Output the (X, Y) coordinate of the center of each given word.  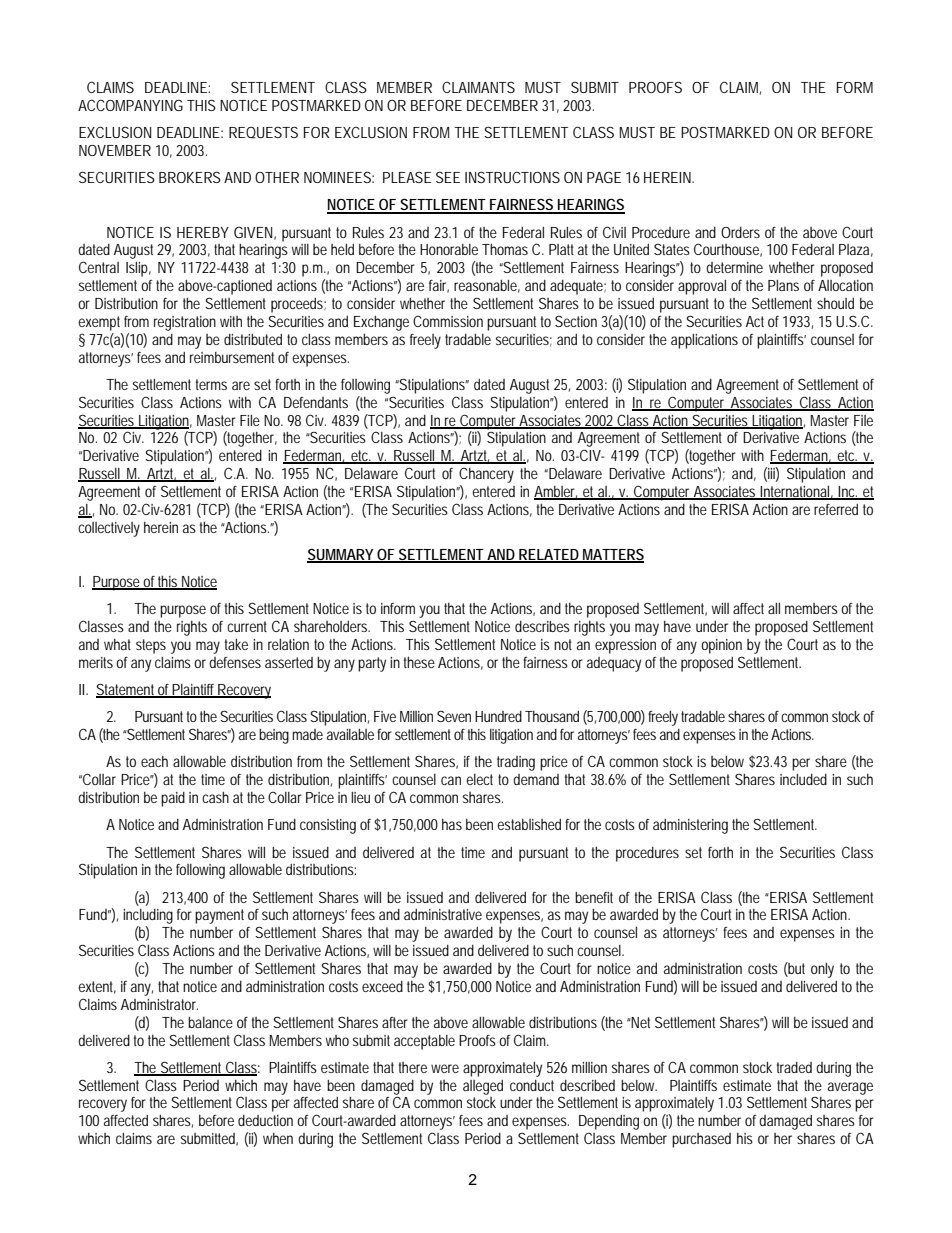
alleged (483, 1087)
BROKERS (190, 177)
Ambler (556, 493)
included (803, 779)
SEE (448, 177)
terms (211, 384)
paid (173, 799)
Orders (740, 232)
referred (836, 509)
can (451, 780)
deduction (265, 1120)
